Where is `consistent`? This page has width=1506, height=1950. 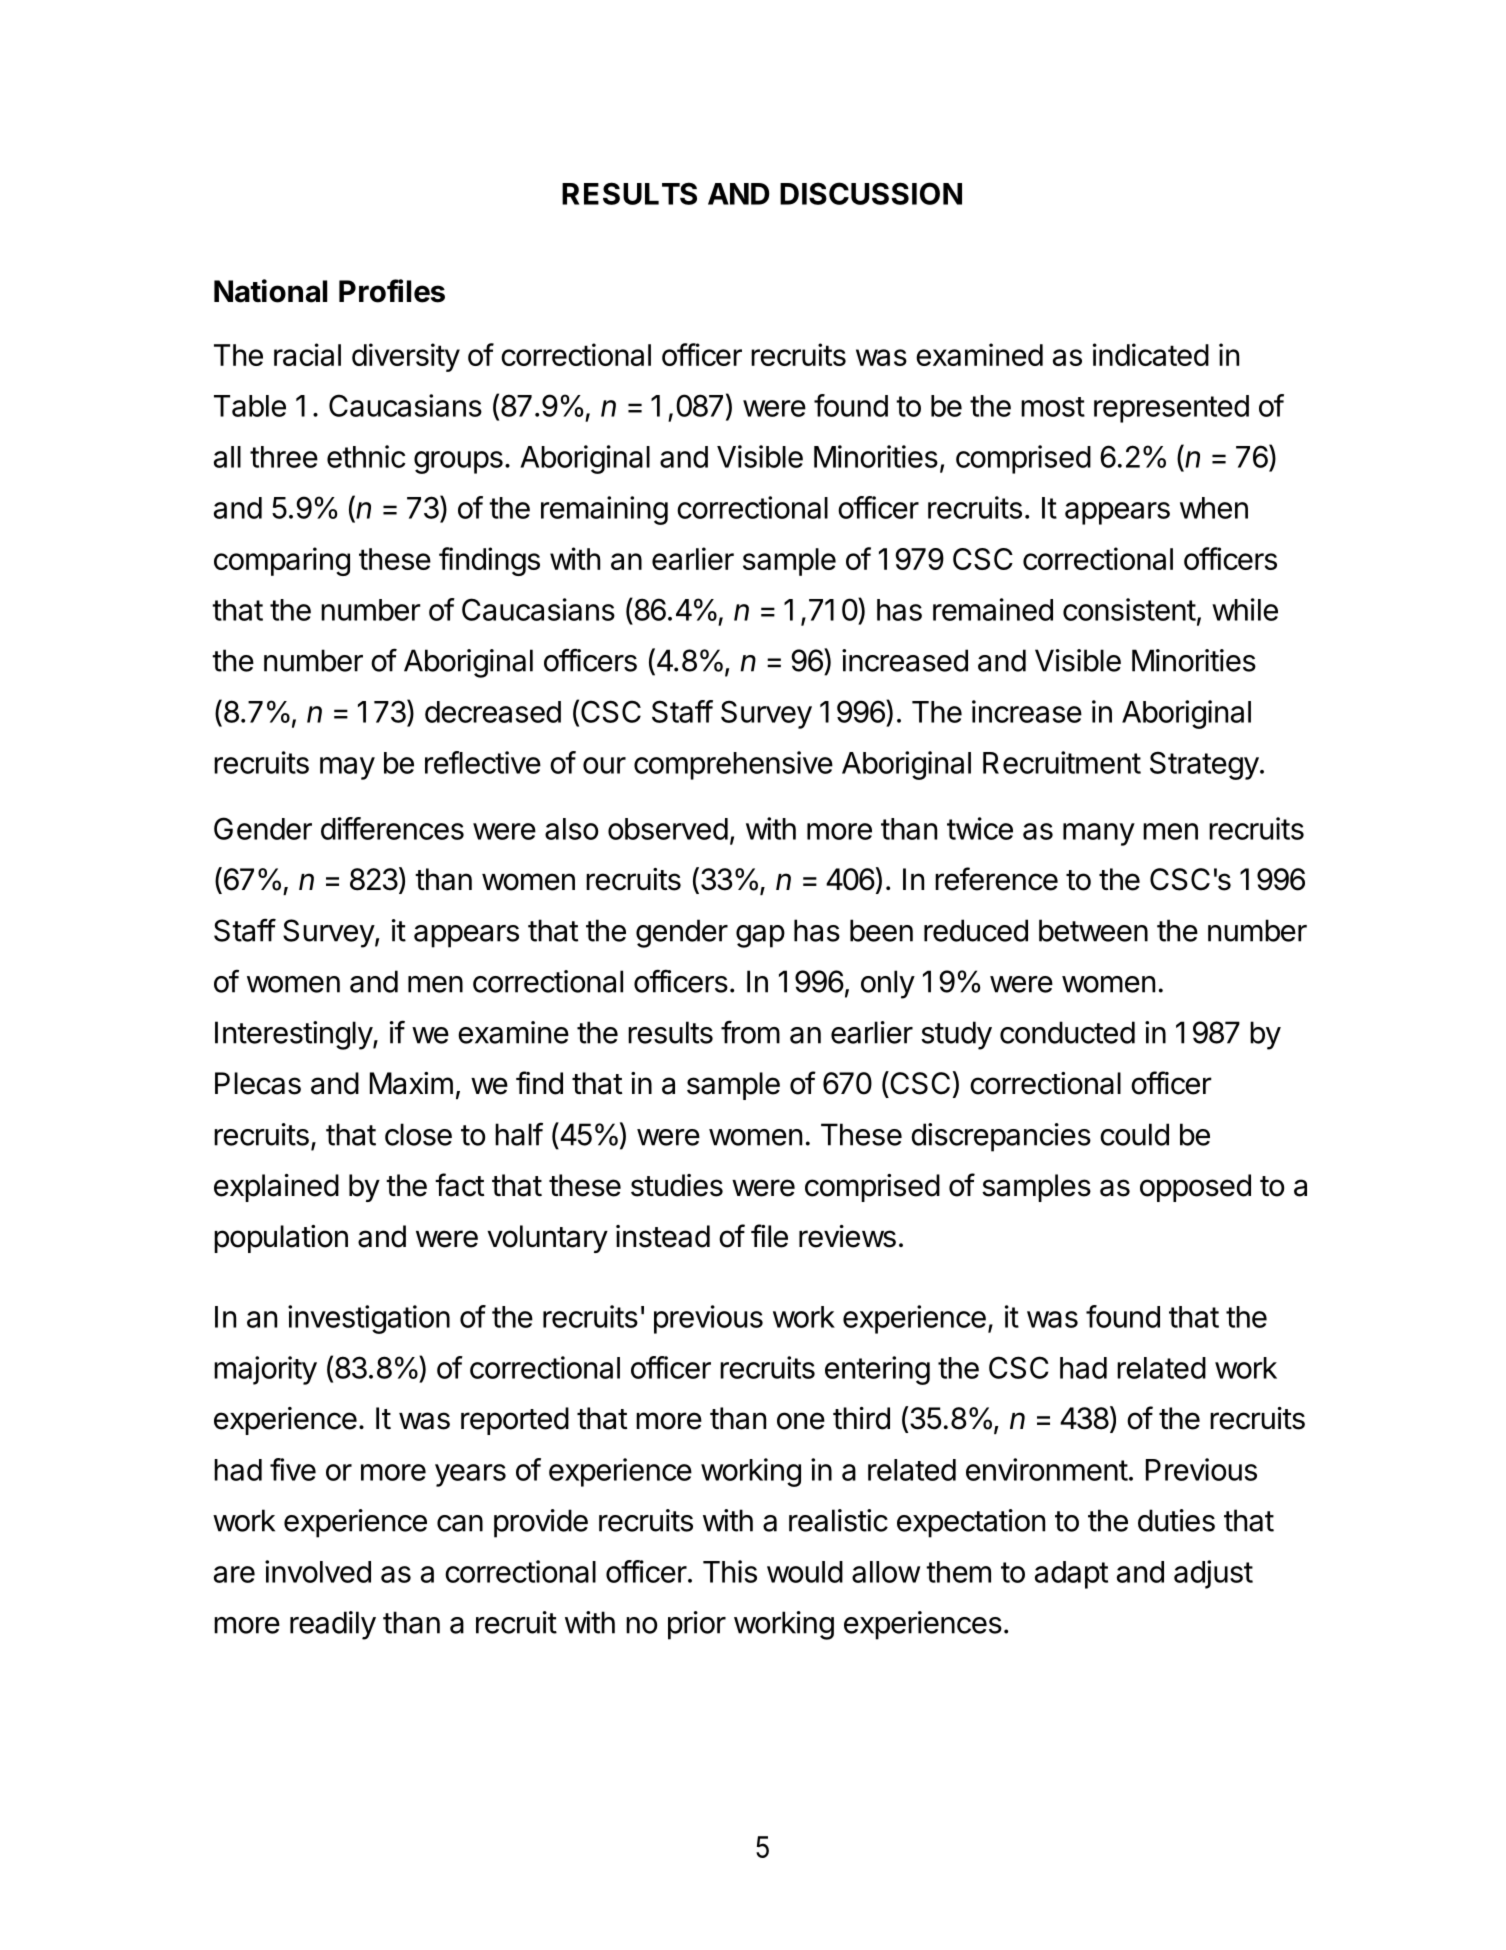
consistent is located at coordinates (1129, 609).
